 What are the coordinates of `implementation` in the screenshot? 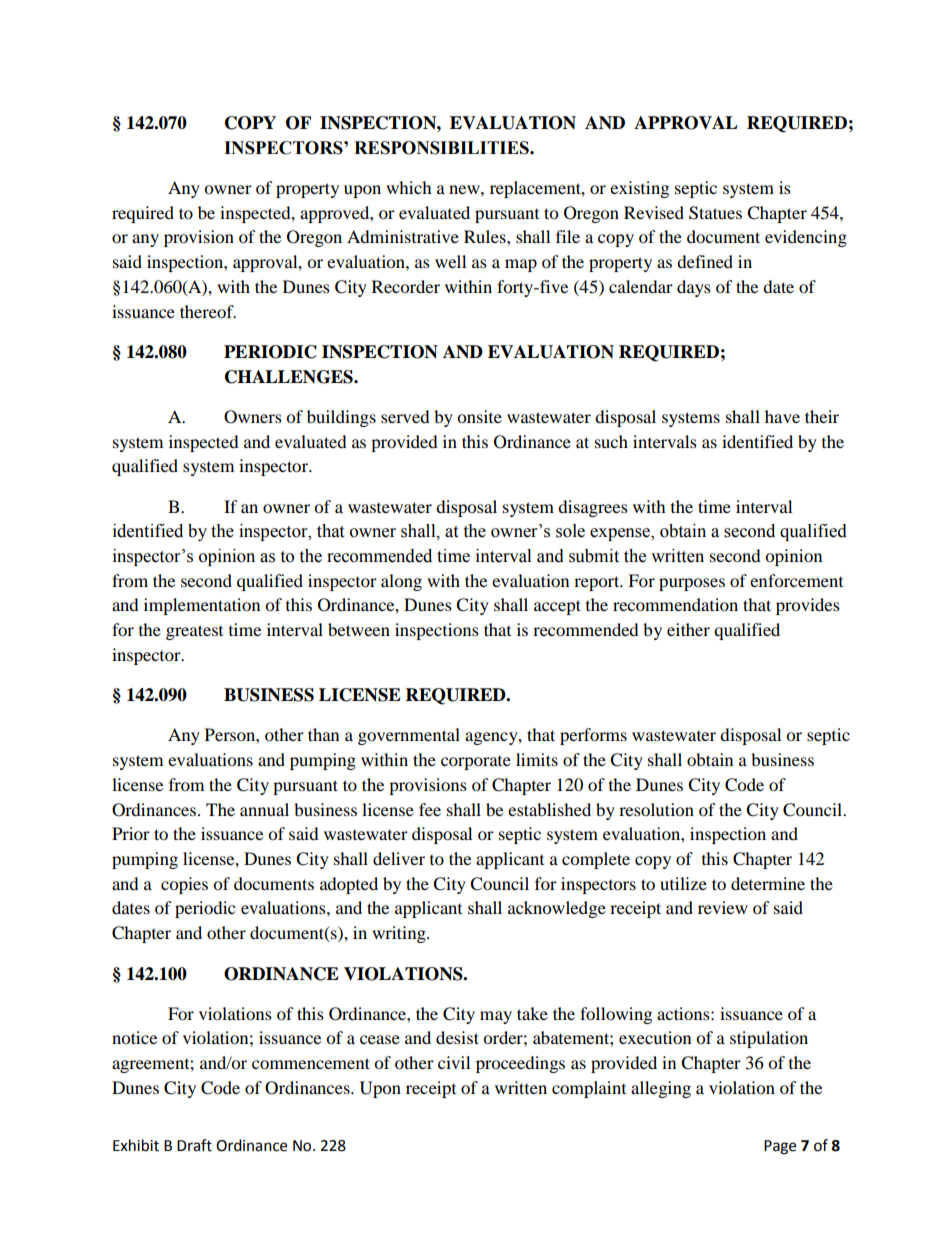 It's located at (202, 606).
